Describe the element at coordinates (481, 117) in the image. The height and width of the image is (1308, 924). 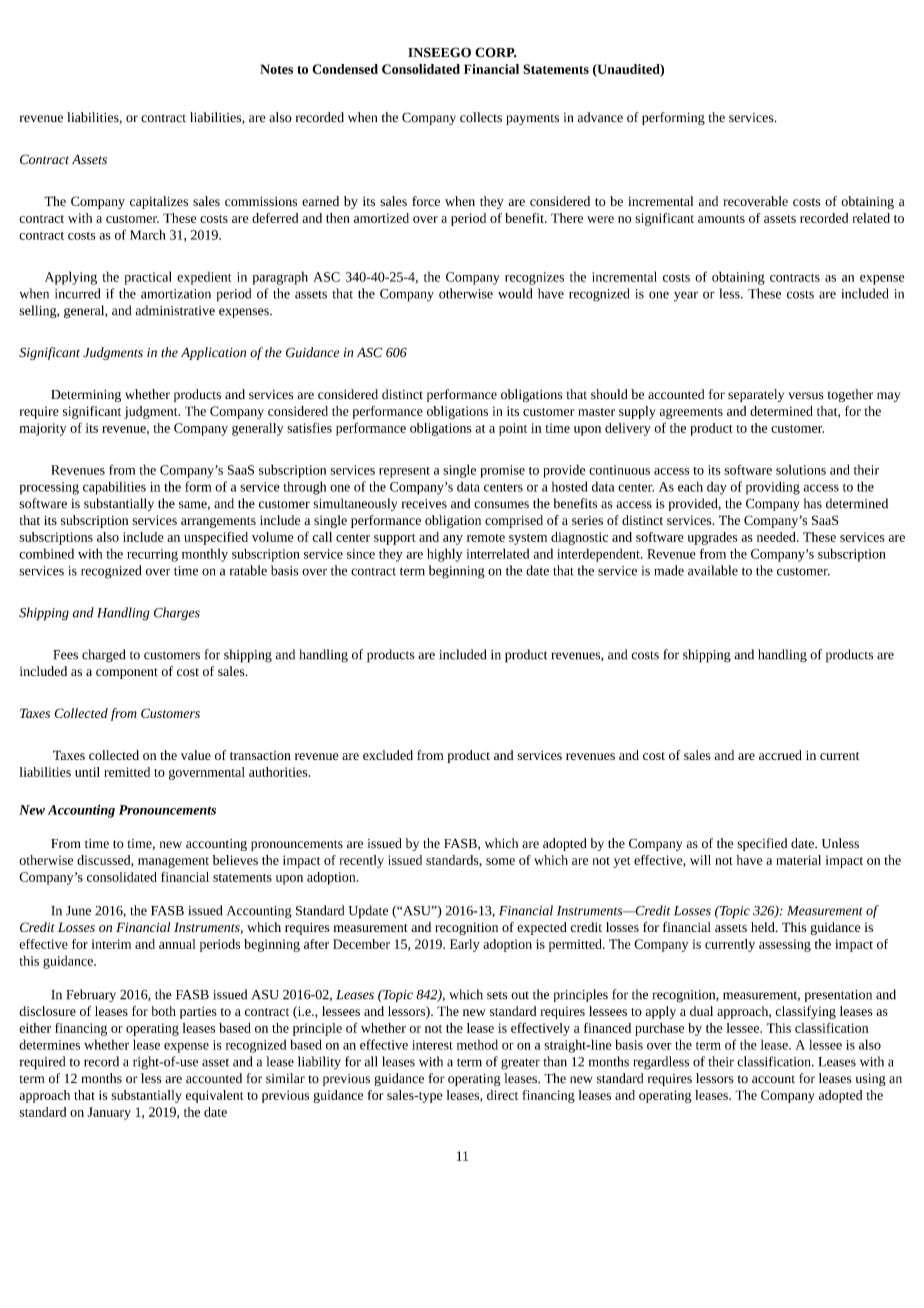
I see `collects` at that location.
